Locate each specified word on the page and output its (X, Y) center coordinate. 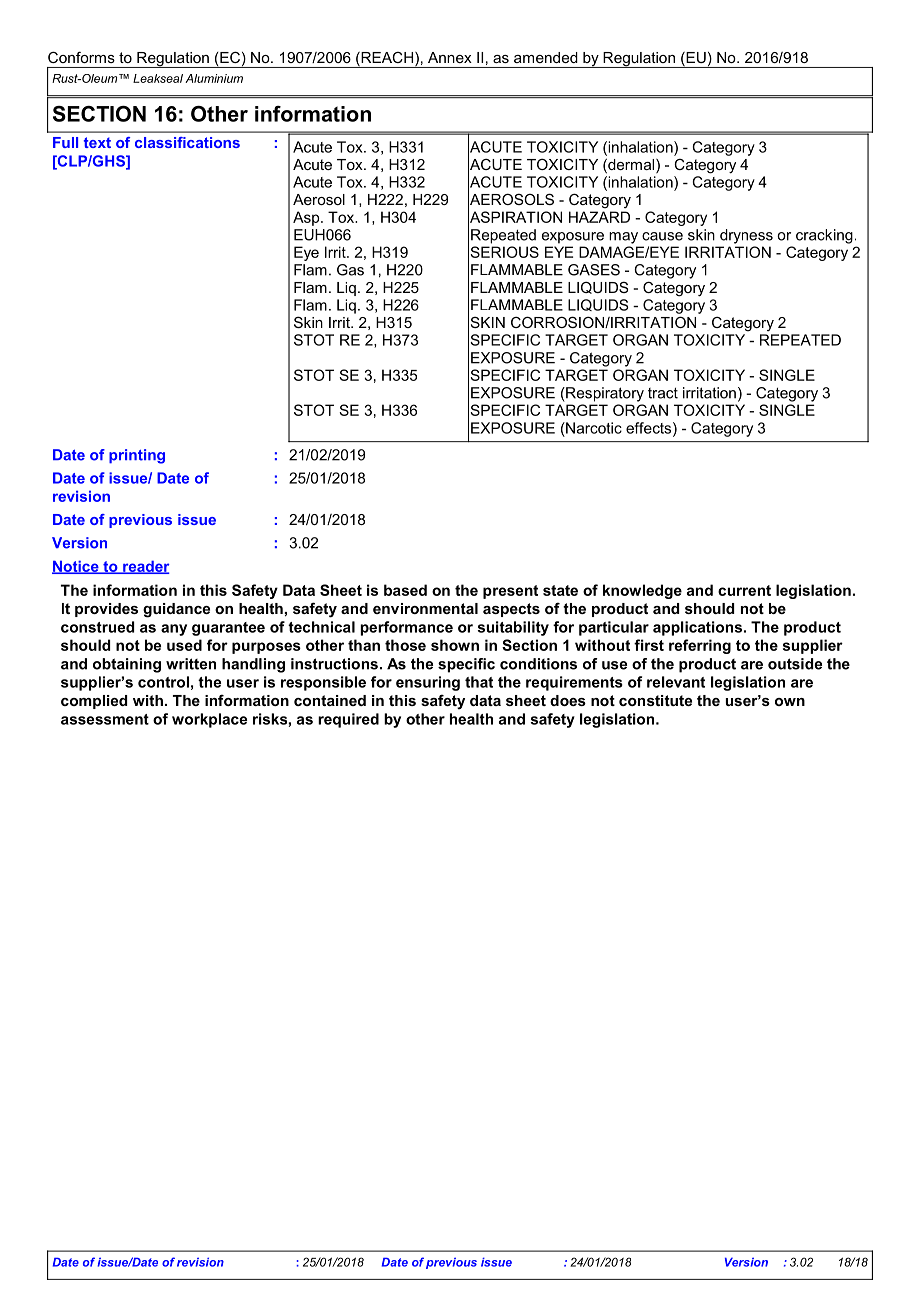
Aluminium (214, 78)
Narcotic (593, 428)
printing (137, 456)
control (163, 682)
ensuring (428, 683)
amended (546, 57)
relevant (676, 682)
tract (663, 393)
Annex (450, 57)
